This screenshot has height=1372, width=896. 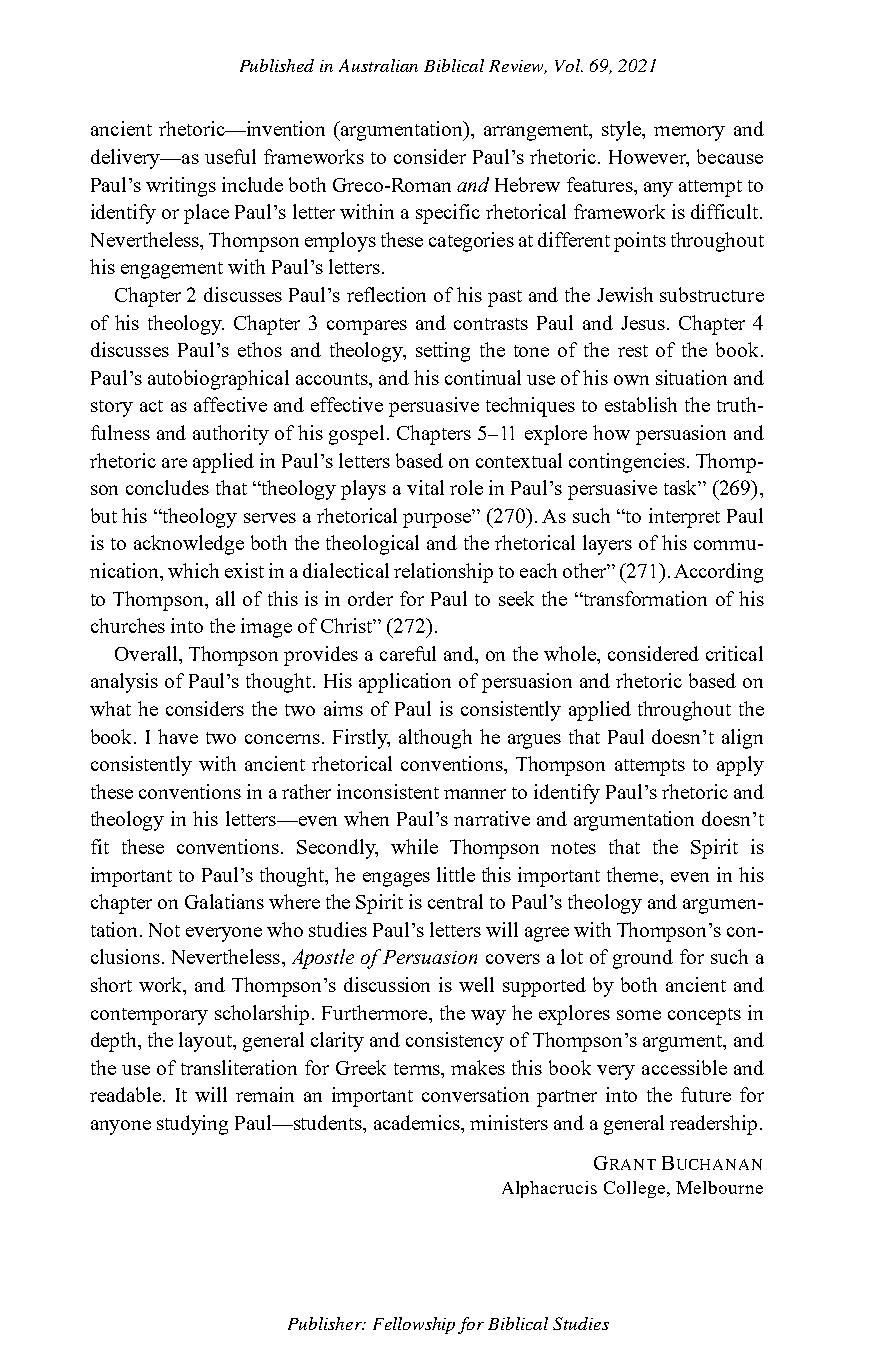 I want to click on critical, so click(x=734, y=653).
